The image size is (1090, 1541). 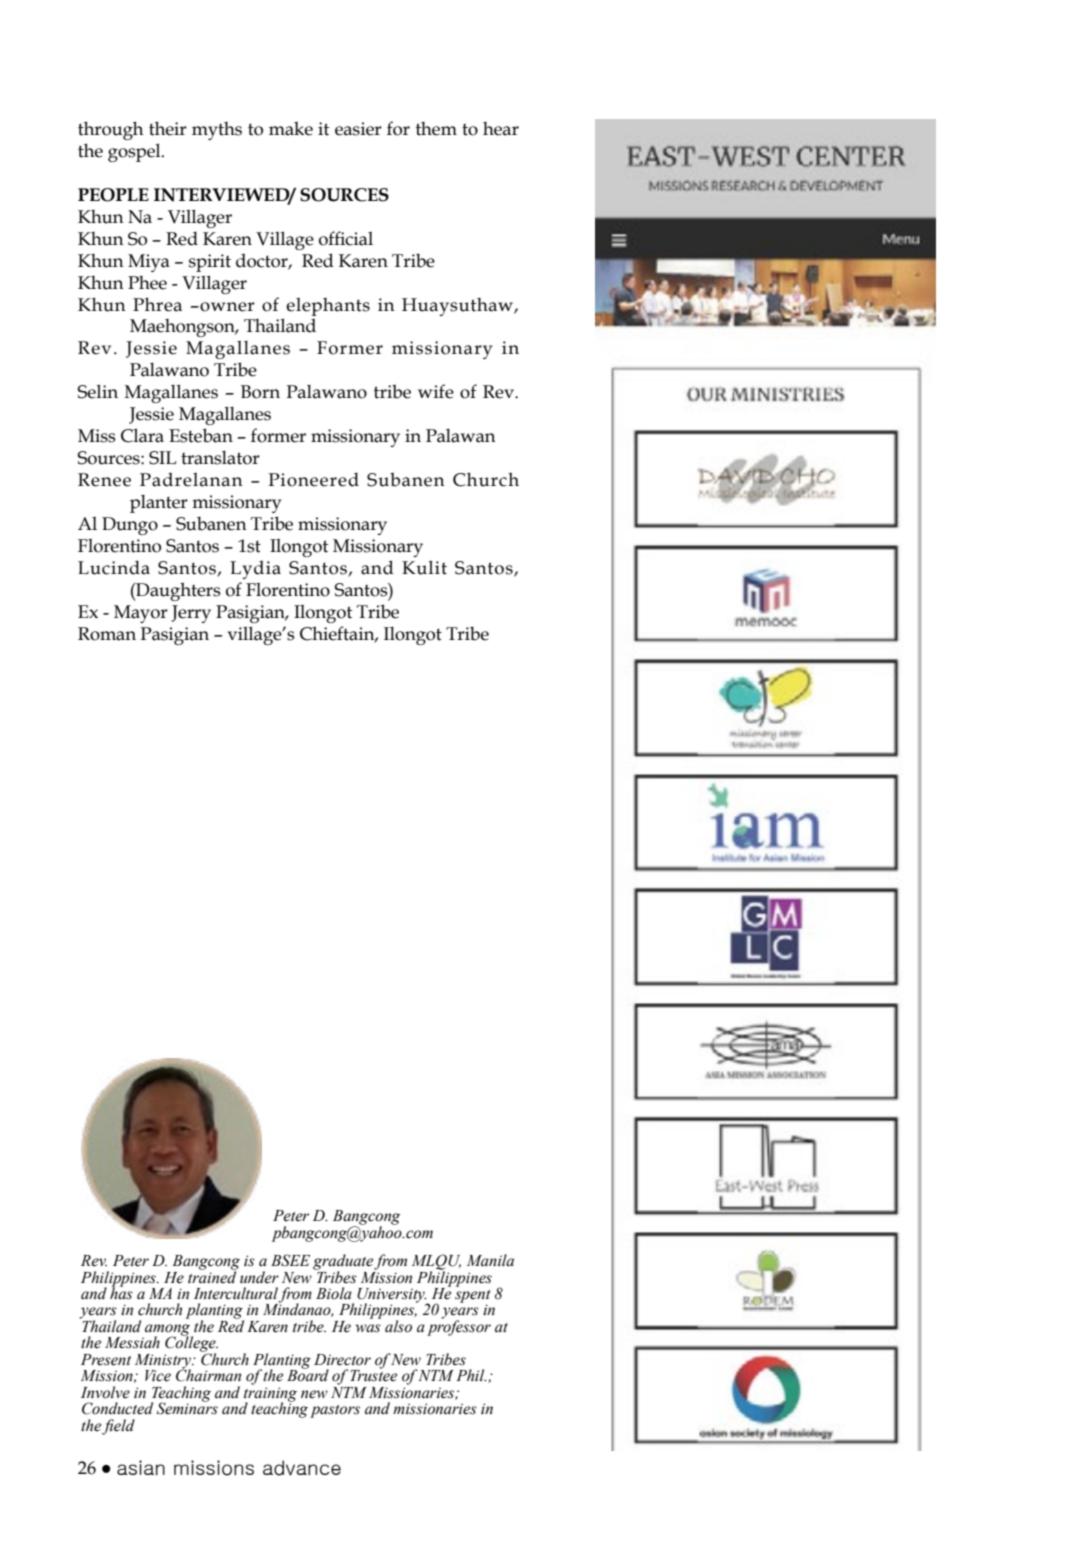 What do you see at coordinates (436, 391) in the image?
I see `wife` at bounding box center [436, 391].
